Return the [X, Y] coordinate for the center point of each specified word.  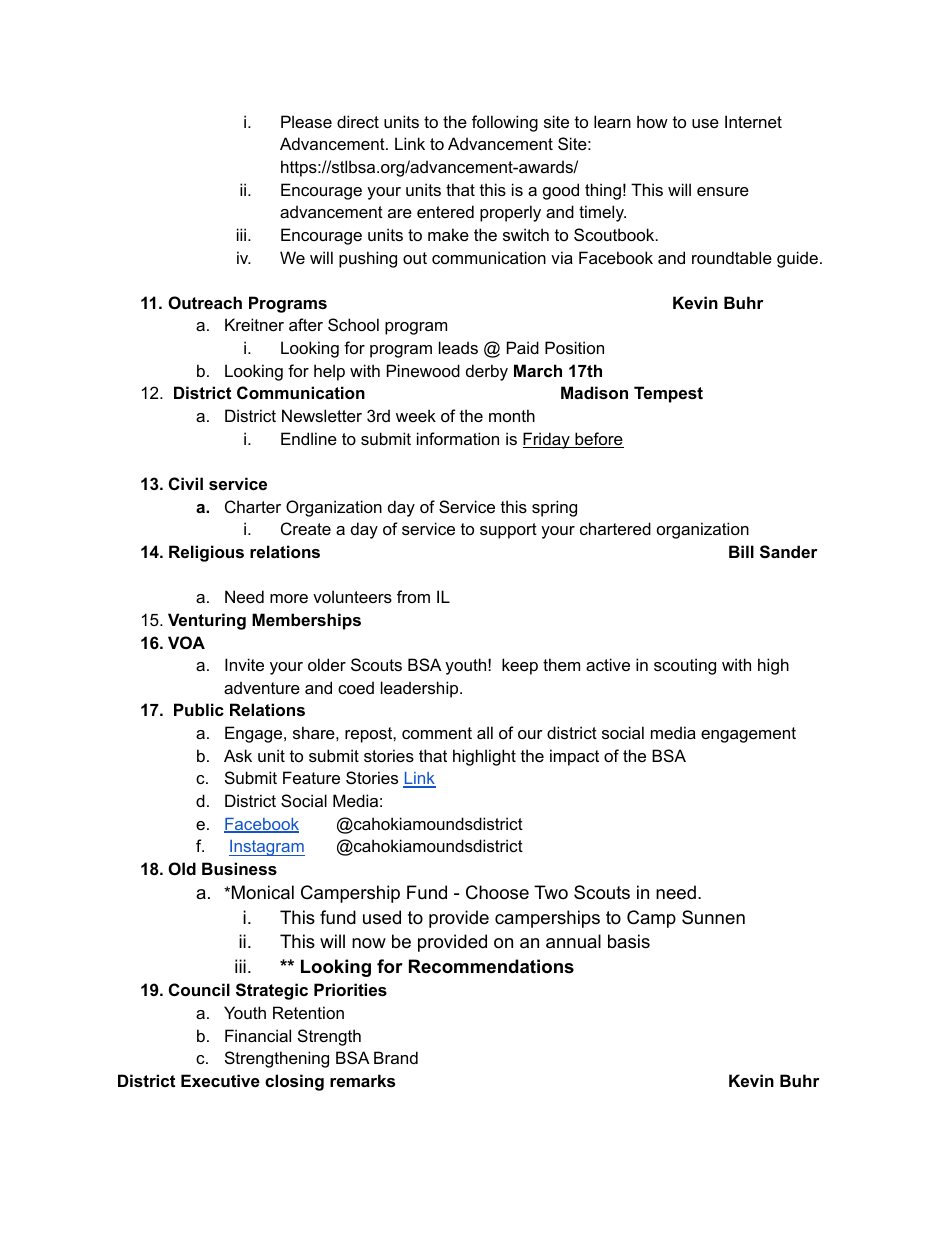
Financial [258, 1035]
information [458, 438]
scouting [685, 666]
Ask [238, 755]
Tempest [668, 394]
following [505, 123]
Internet [753, 121]
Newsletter [322, 415]
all [485, 732]
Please [306, 121]
